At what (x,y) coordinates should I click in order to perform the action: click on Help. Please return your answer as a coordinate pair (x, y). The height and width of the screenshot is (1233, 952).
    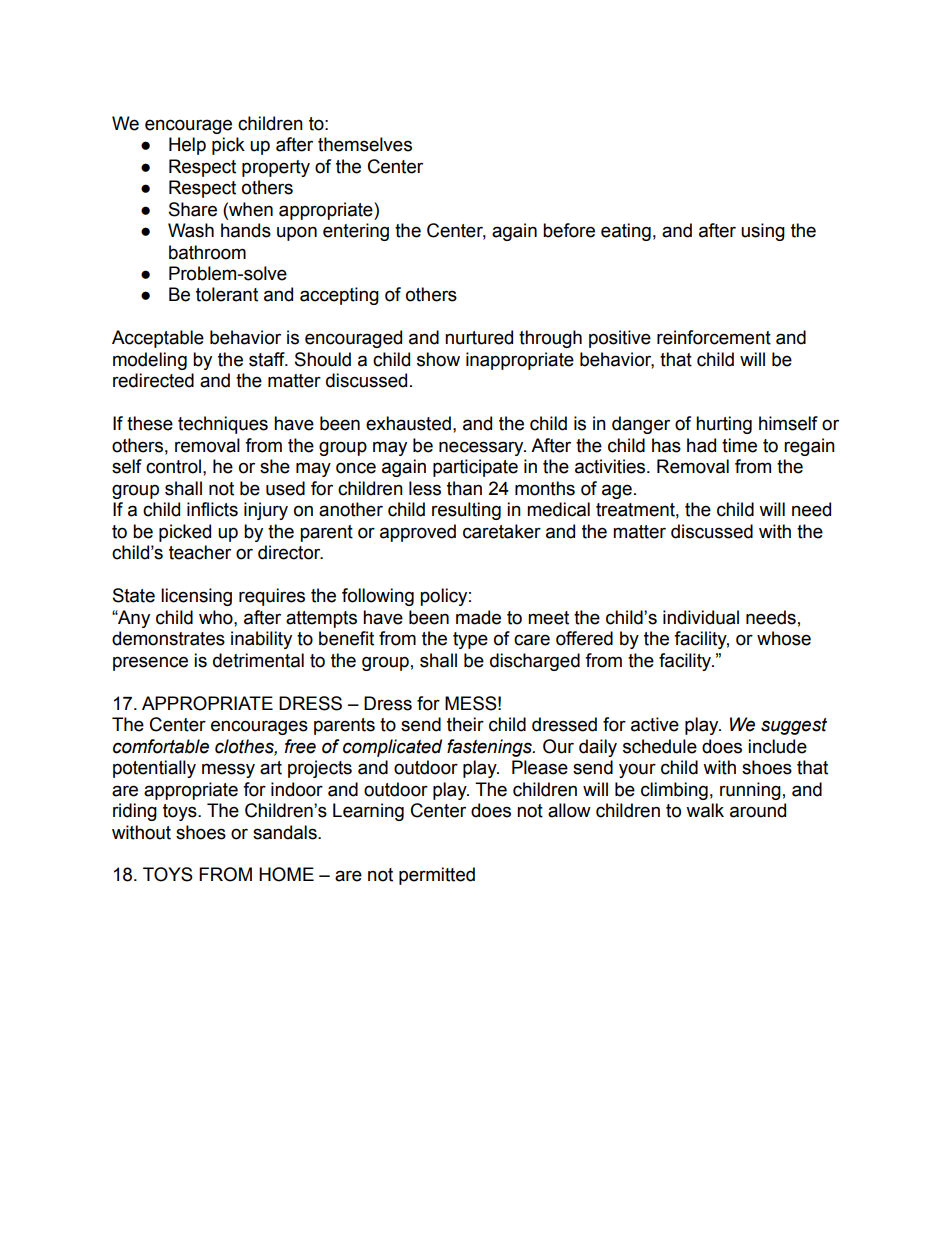
    Looking at the image, I should click on (187, 146).
